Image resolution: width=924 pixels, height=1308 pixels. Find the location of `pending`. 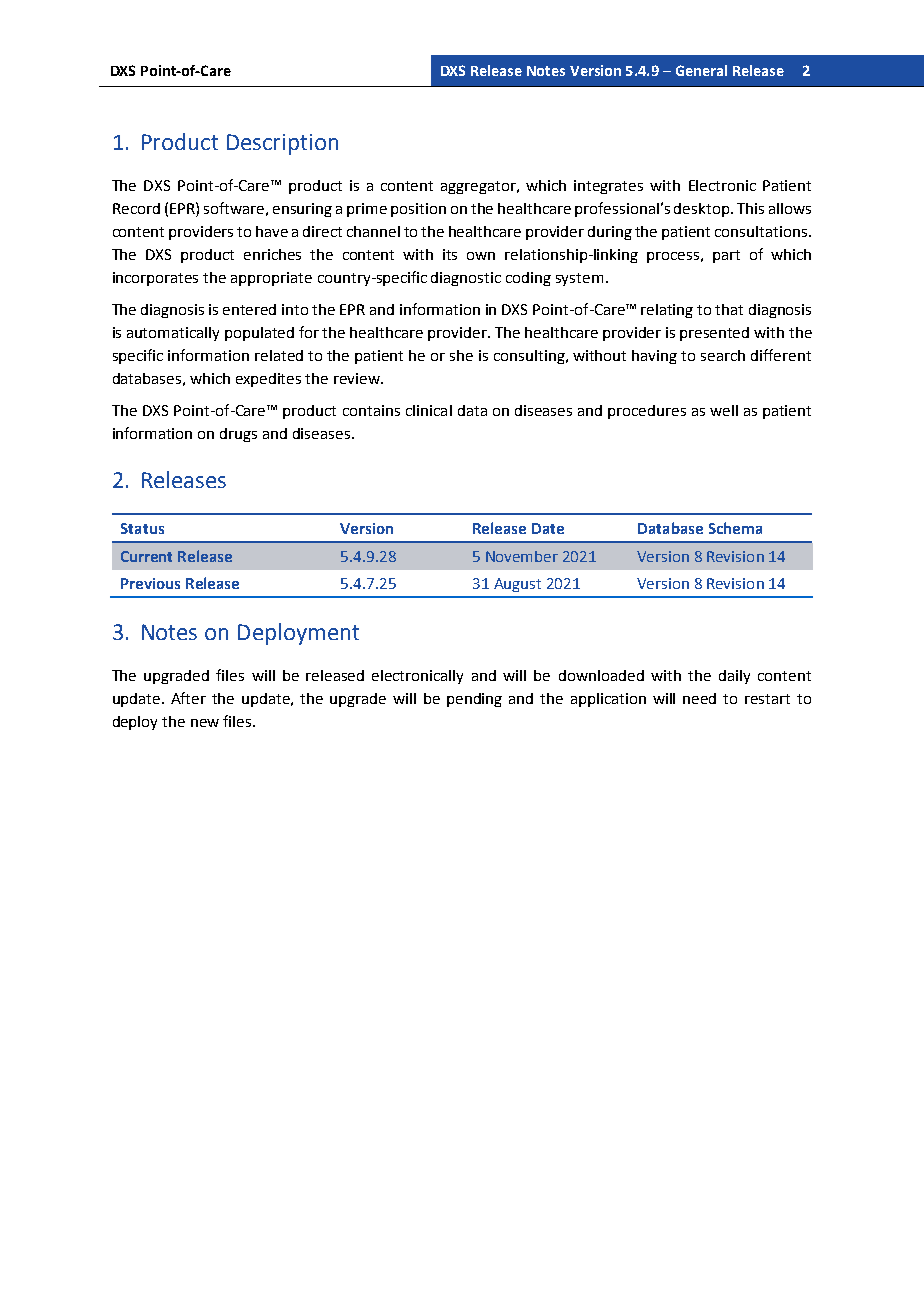

pending is located at coordinates (474, 700).
